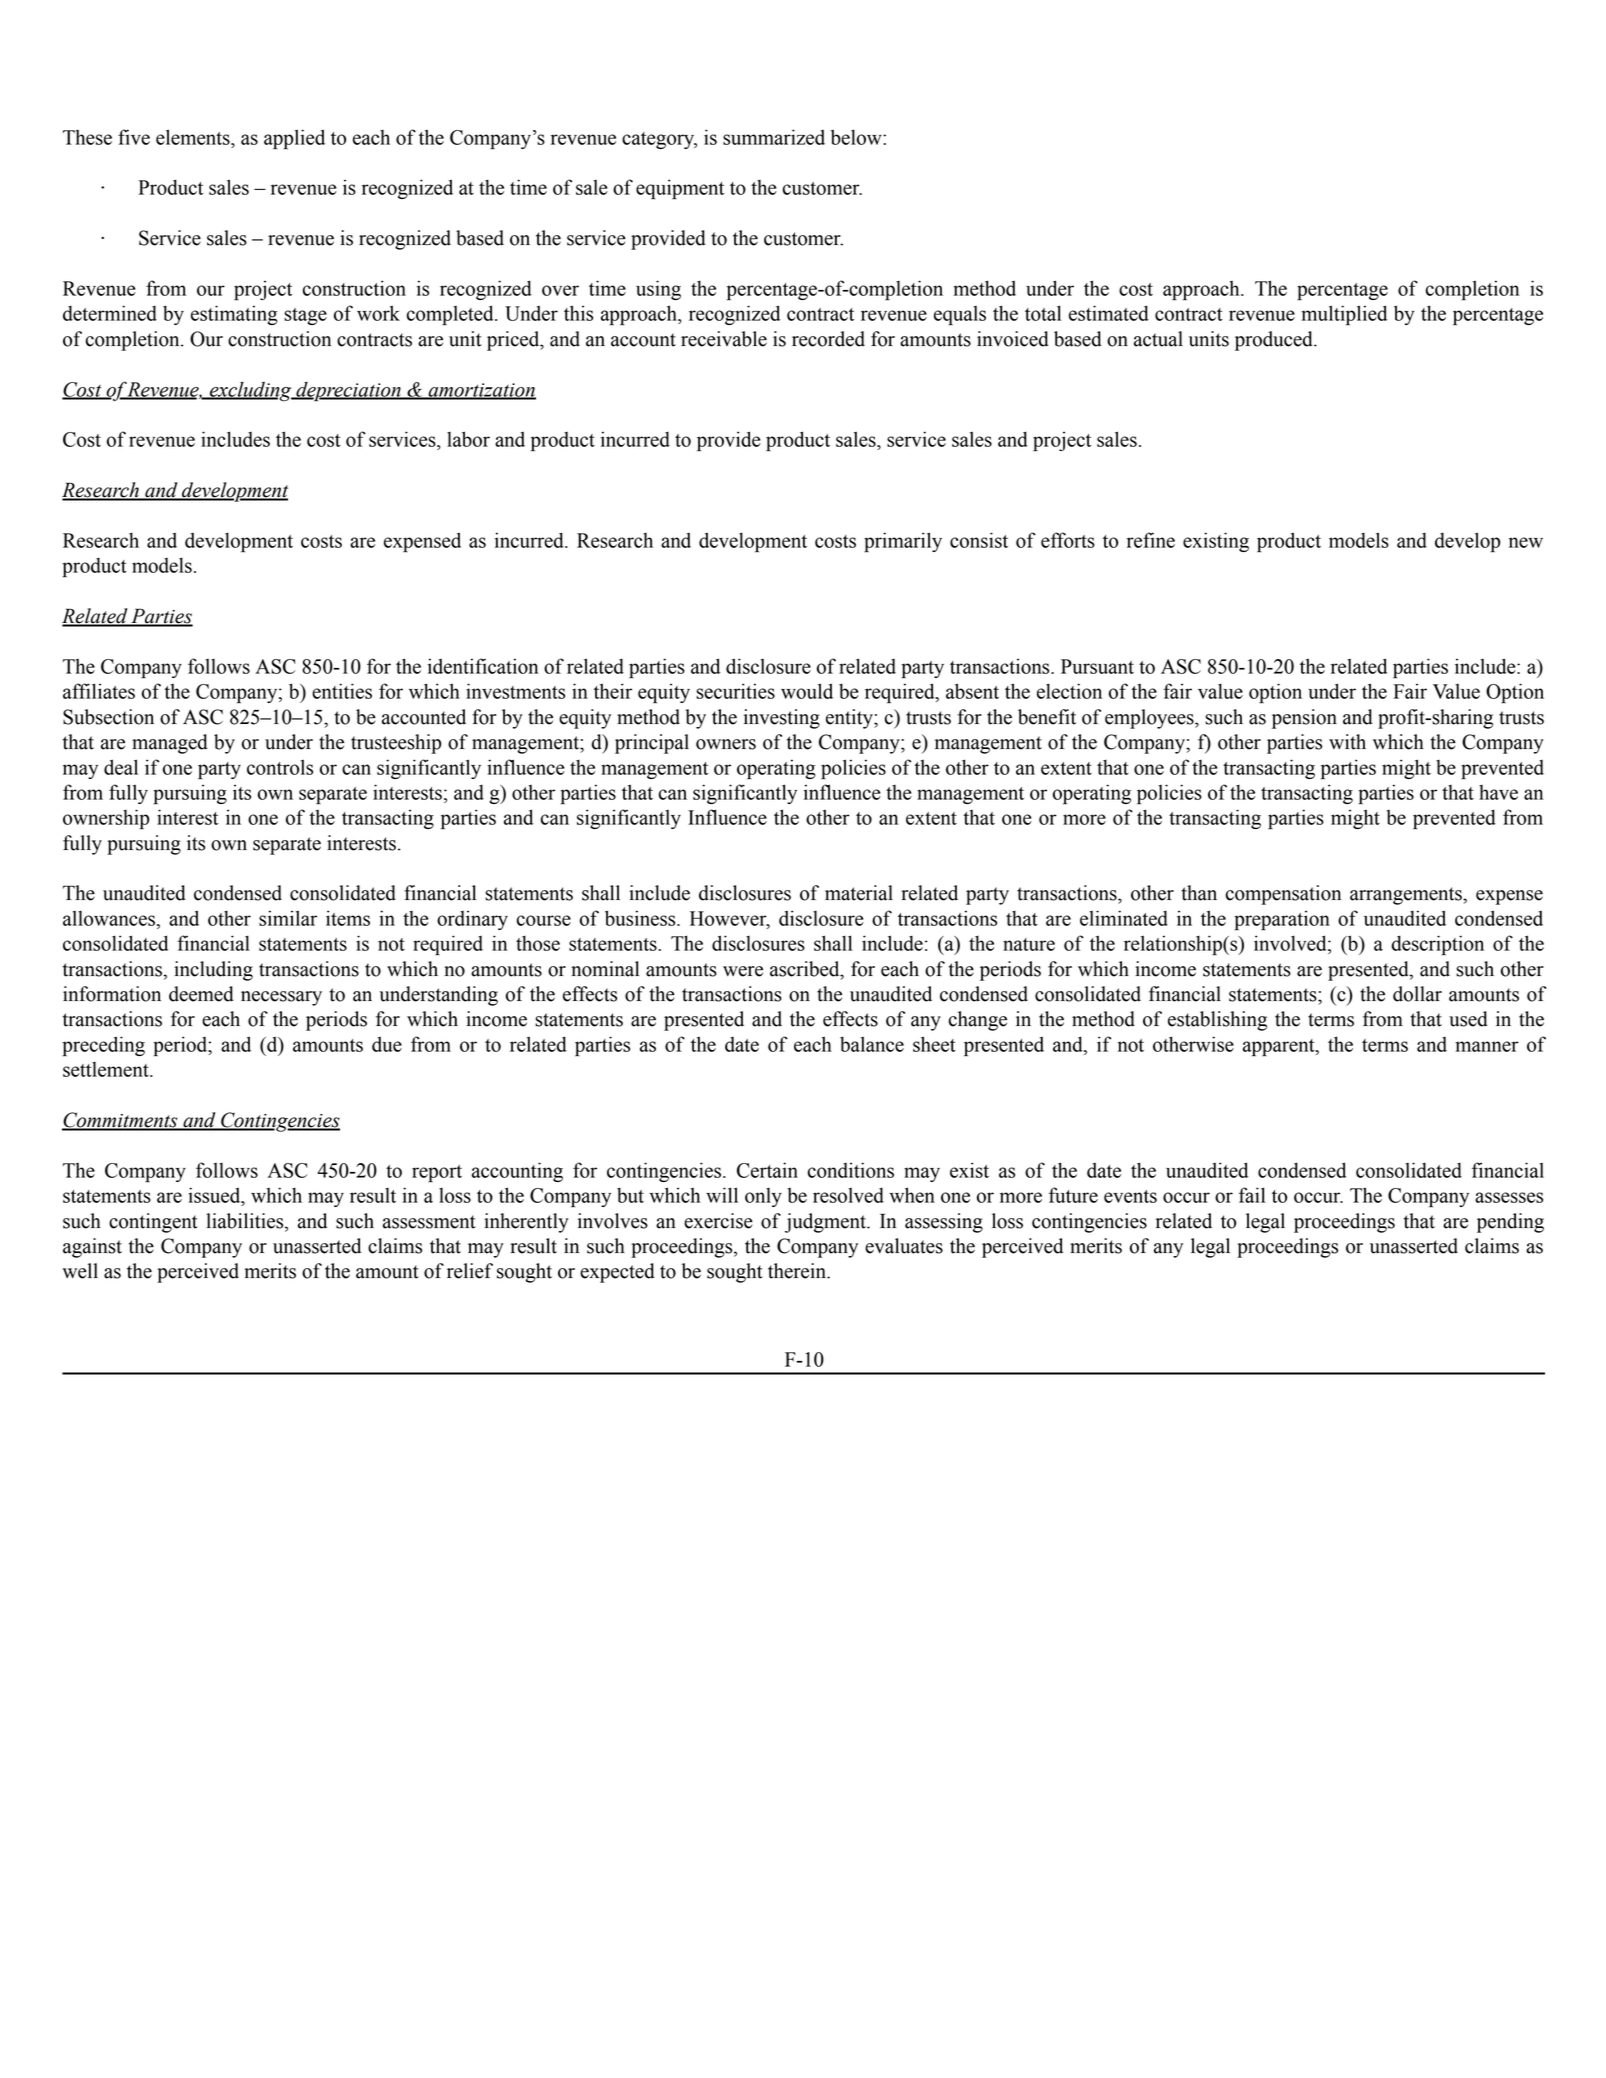  Describe the element at coordinates (1304, 719) in the screenshot. I see `pension` at that location.
